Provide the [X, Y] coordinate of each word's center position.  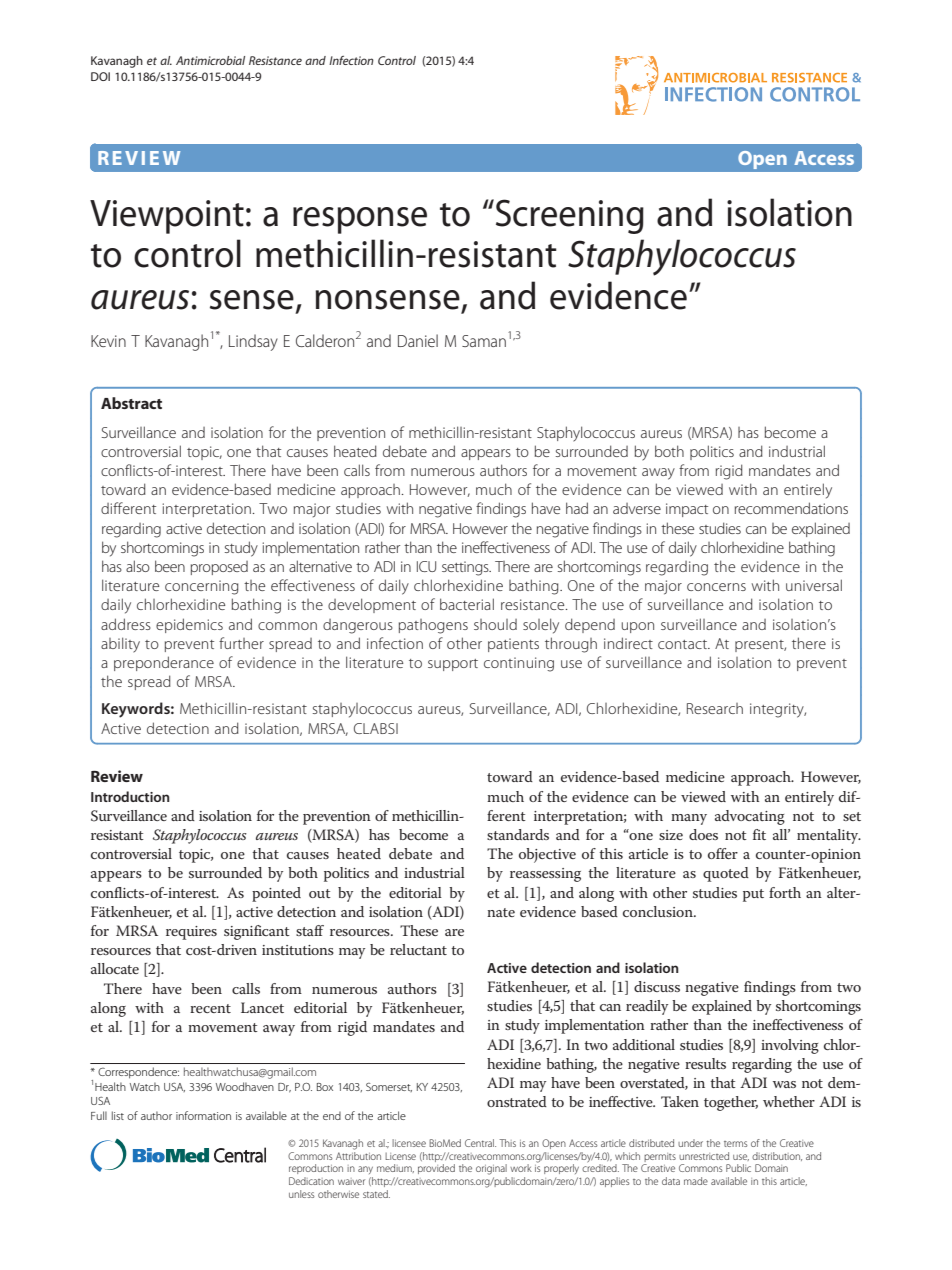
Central [480, 1143]
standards [518, 834]
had [577, 508]
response [360, 220]
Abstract [131, 403]
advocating [750, 817]
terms [735, 1144]
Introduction [130, 796]
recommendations [791, 508]
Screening [568, 216]
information [203, 1115]
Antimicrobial [210, 60]
